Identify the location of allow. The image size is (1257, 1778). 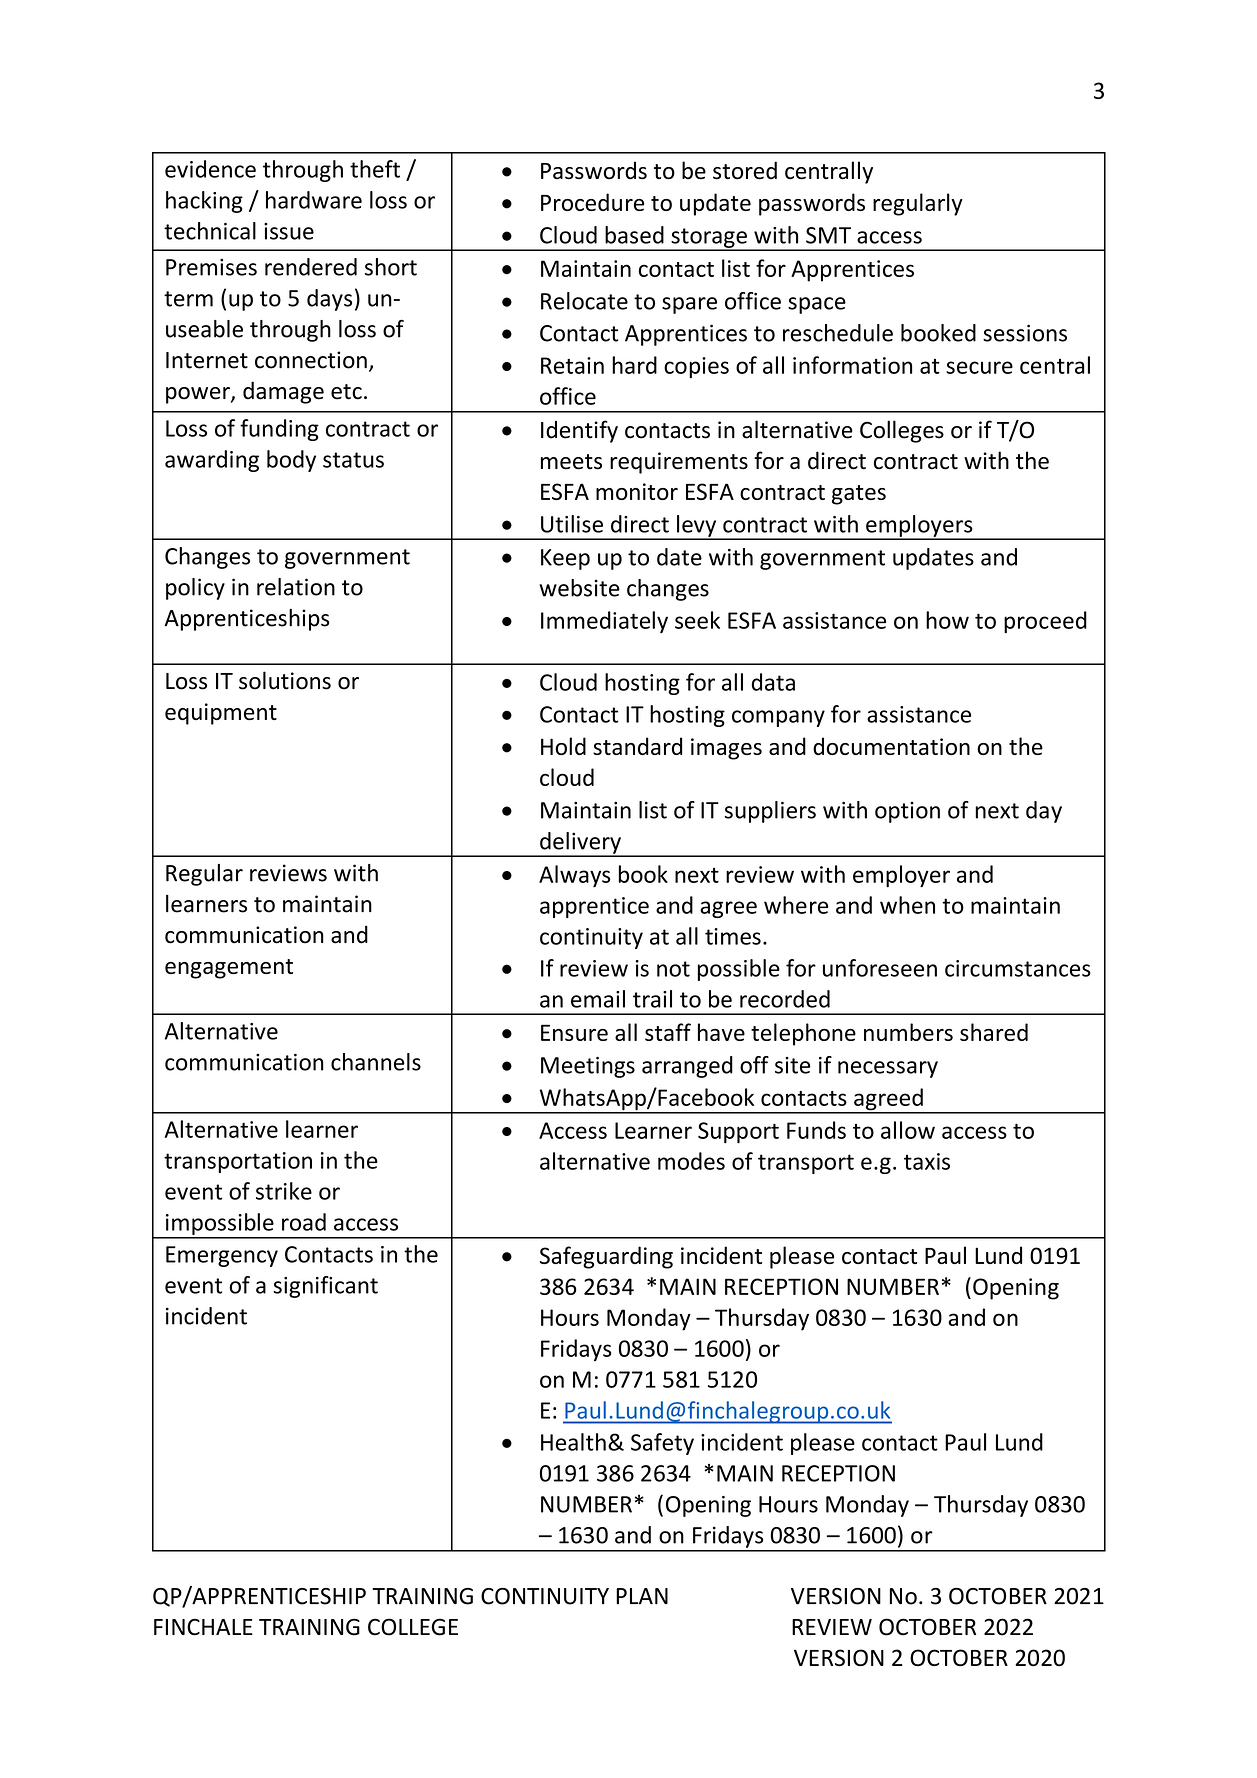
(908, 1130).
